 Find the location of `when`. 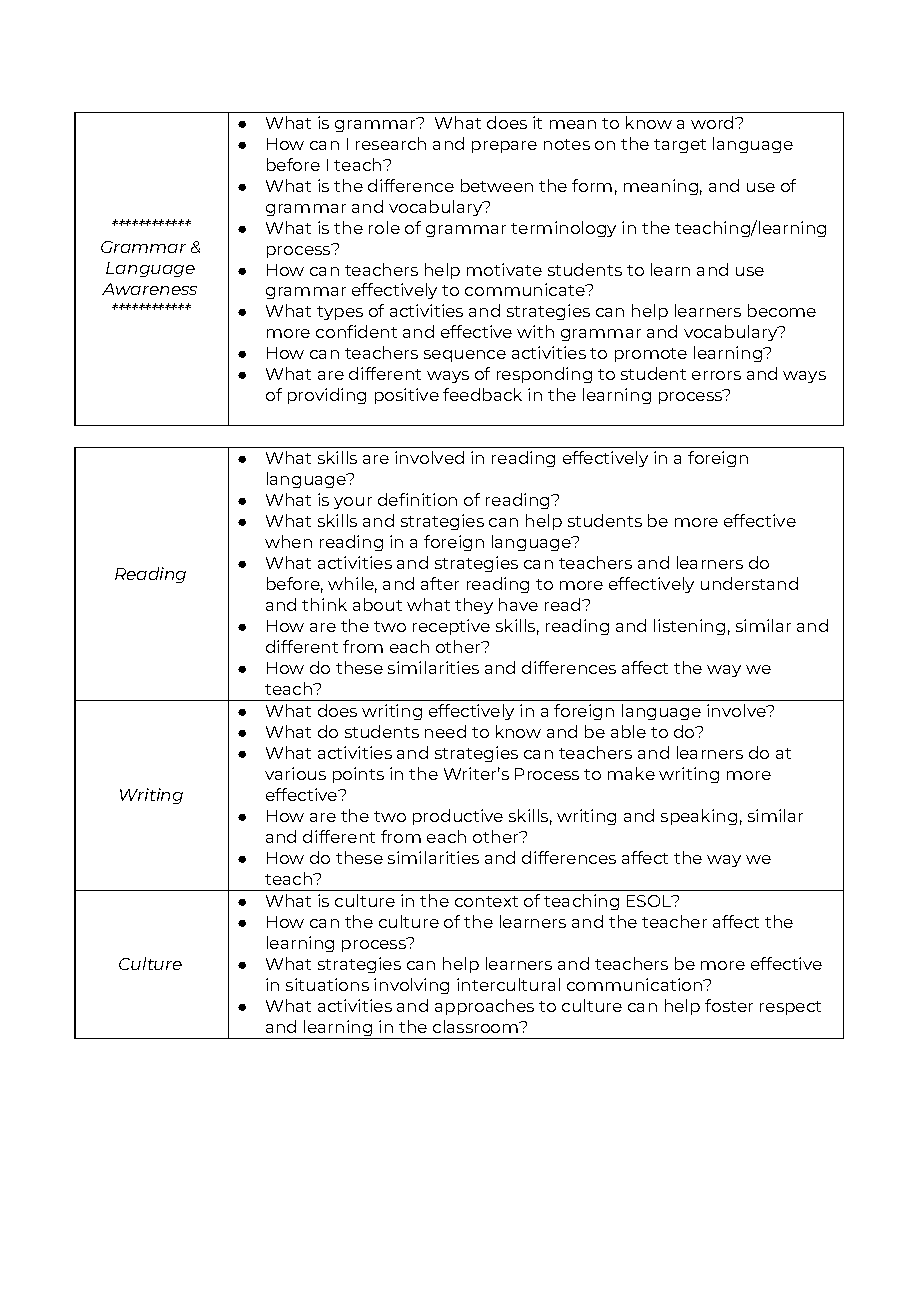

when is located at coordinates (288, 541).
